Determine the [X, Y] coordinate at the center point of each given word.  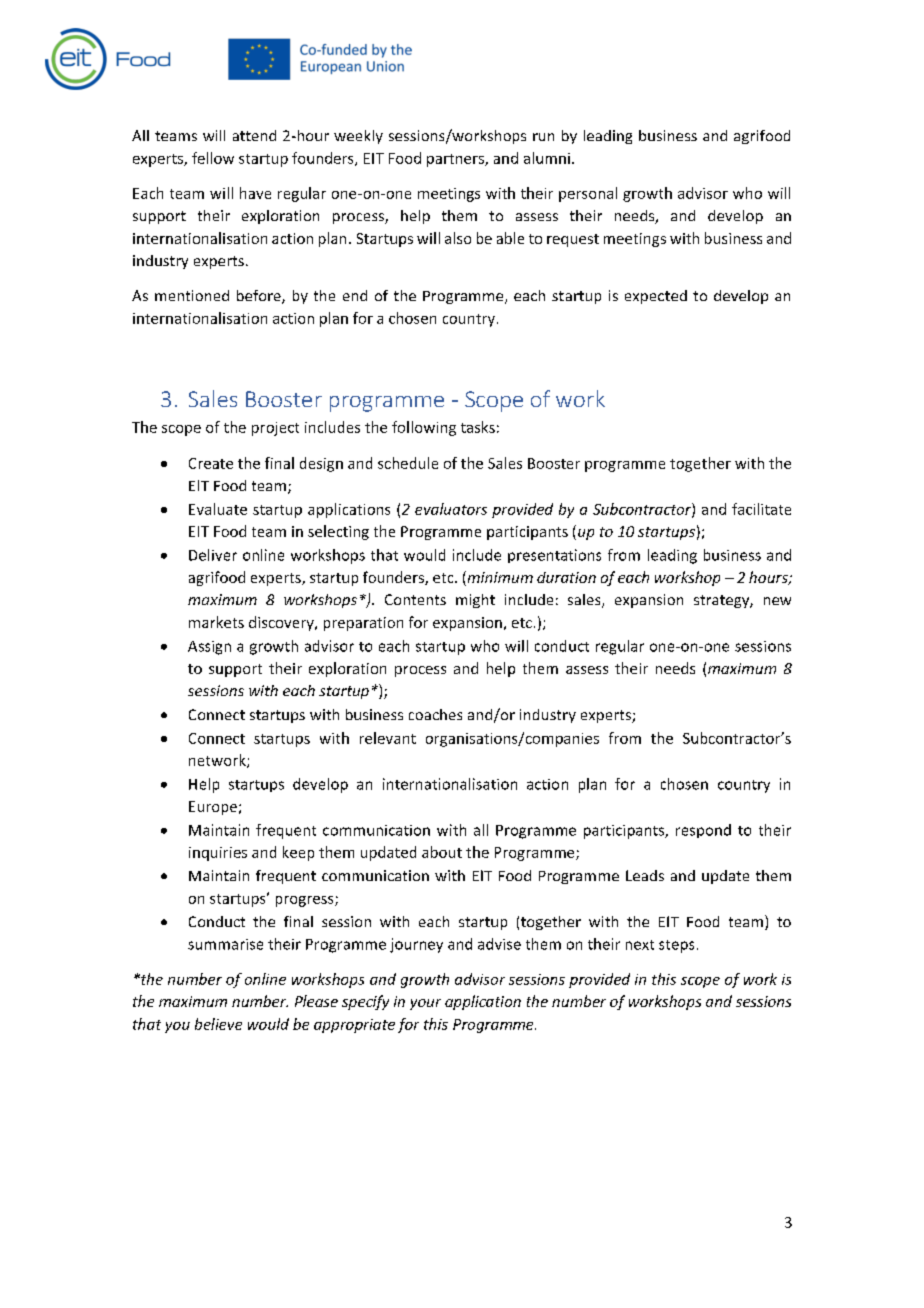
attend [254, 135]
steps [676, 946]
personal [588, 194]
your [425, 1004]
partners [456, 160]
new [777, 601]
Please [316, 1001]
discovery [282, 623]
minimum [499, 578]
